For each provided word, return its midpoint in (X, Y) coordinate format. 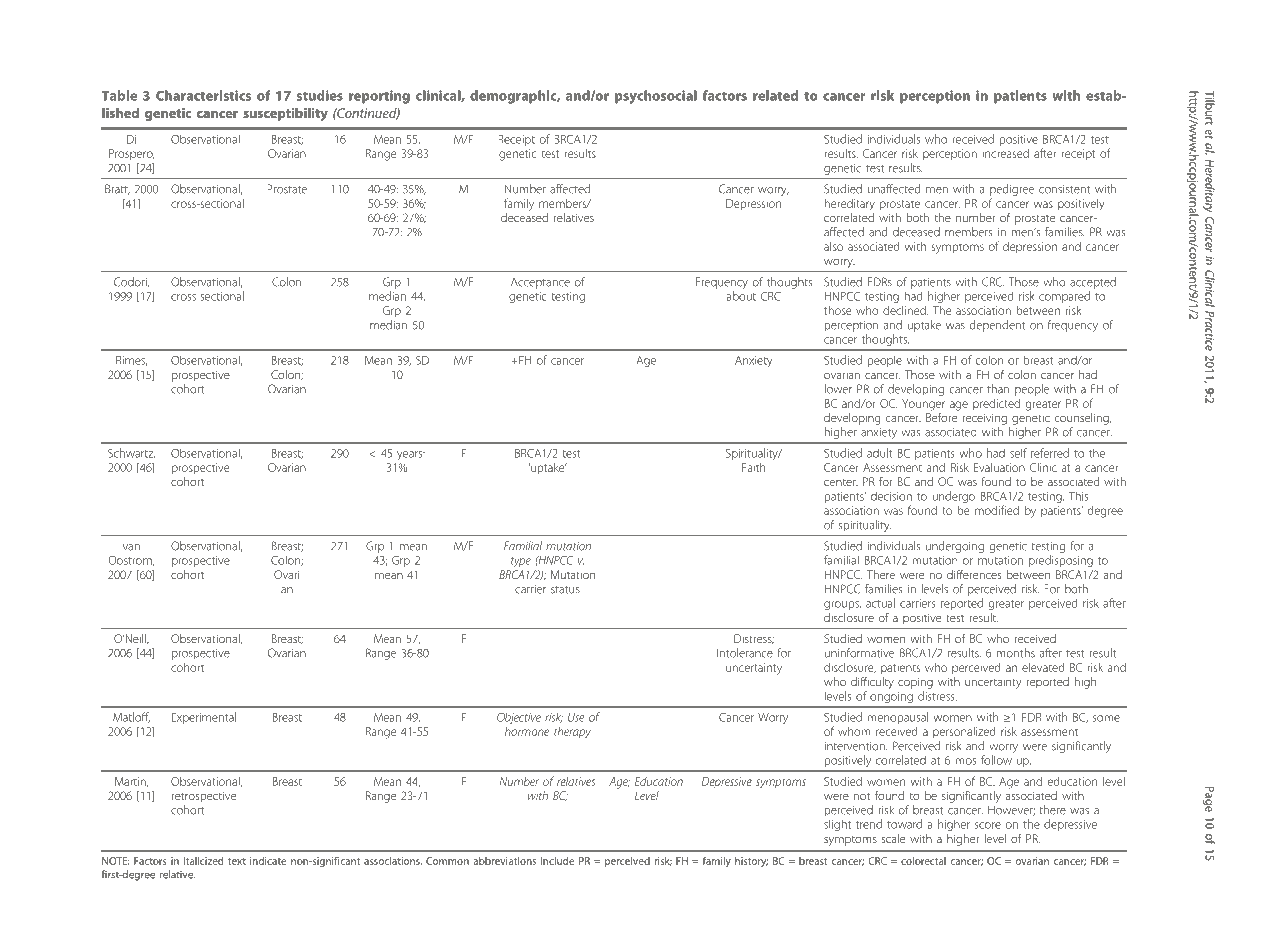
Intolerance (745, 653)
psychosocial (656, 97)
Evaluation (999, 467)
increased (1005, 153)
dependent (997, 326)
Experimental (204, 718)
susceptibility (285, 114)
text (237, 861)
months (1015, 653)
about (741, 296)
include (557, 861)
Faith (753, 467)
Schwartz (131, 453)
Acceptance (540, 283)
